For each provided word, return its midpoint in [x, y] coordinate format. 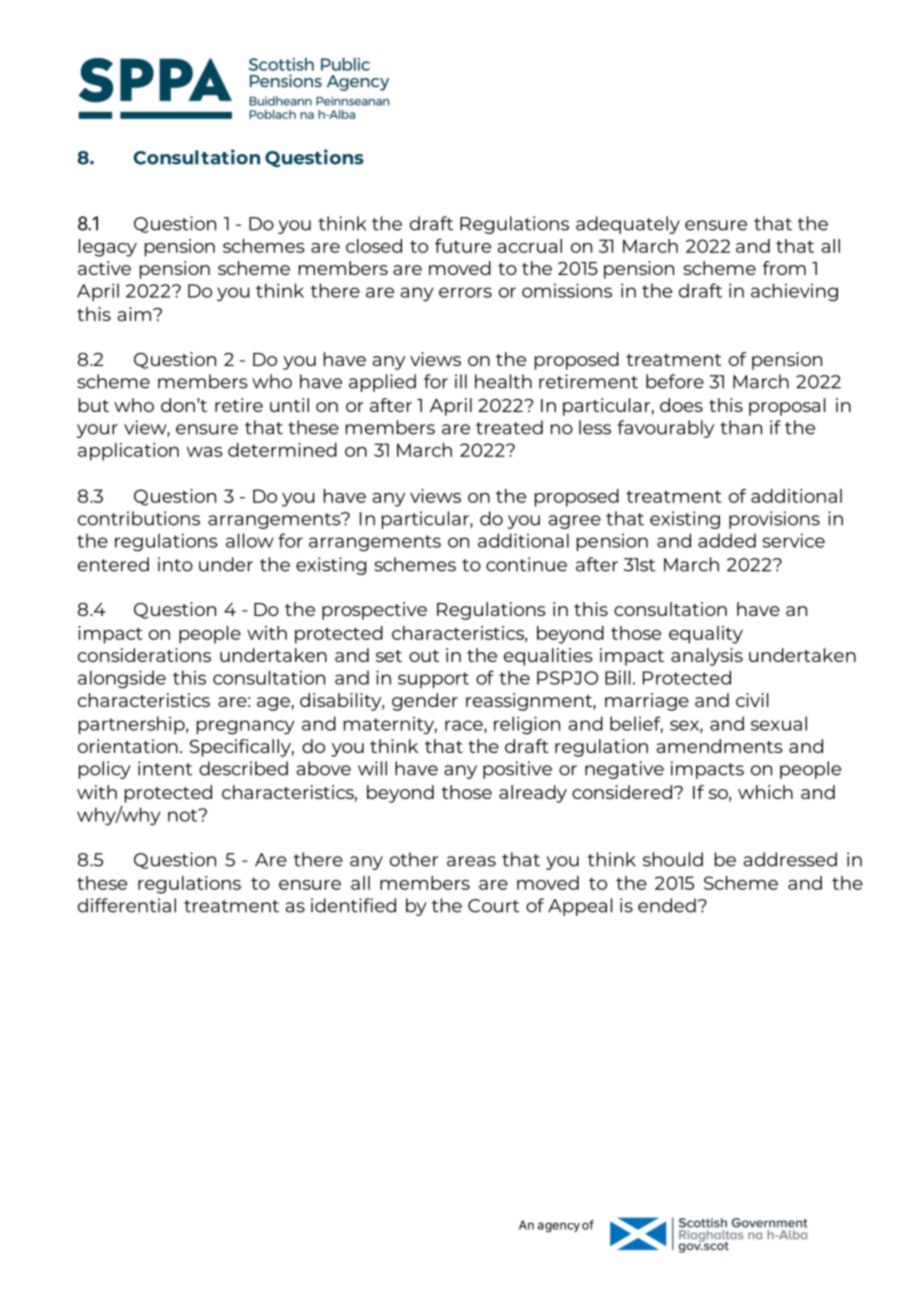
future [463, 246]
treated [509, 427]
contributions [139, 518]
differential [127, 905]
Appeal [580, 907]
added [727, 540]
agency [559, 1227]
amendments [720, 746]
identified [353, 905]
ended [667, 905]
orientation [128, 746]
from [784, 268]
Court [493, 906]
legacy [108, 248]
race [465, 726]
